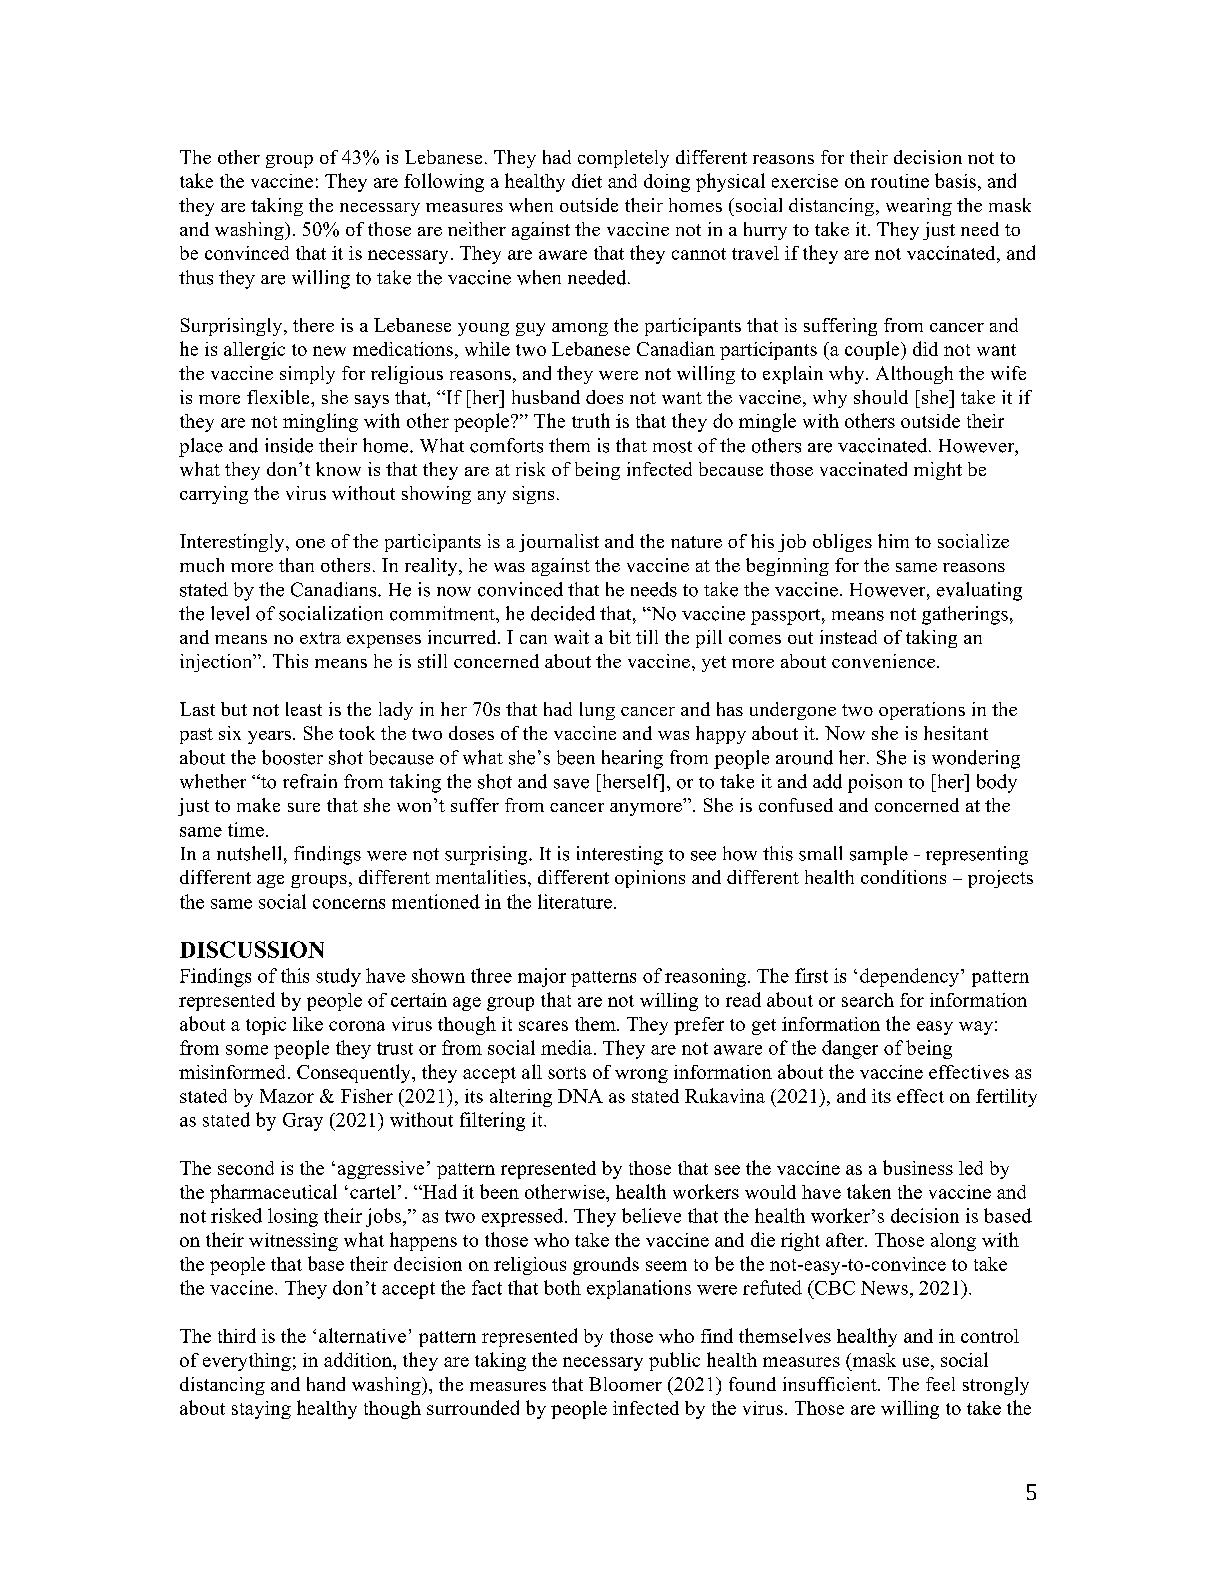 This screenshot has height=1575, width=1217. I want to click on wearing, so click(919, 207).
